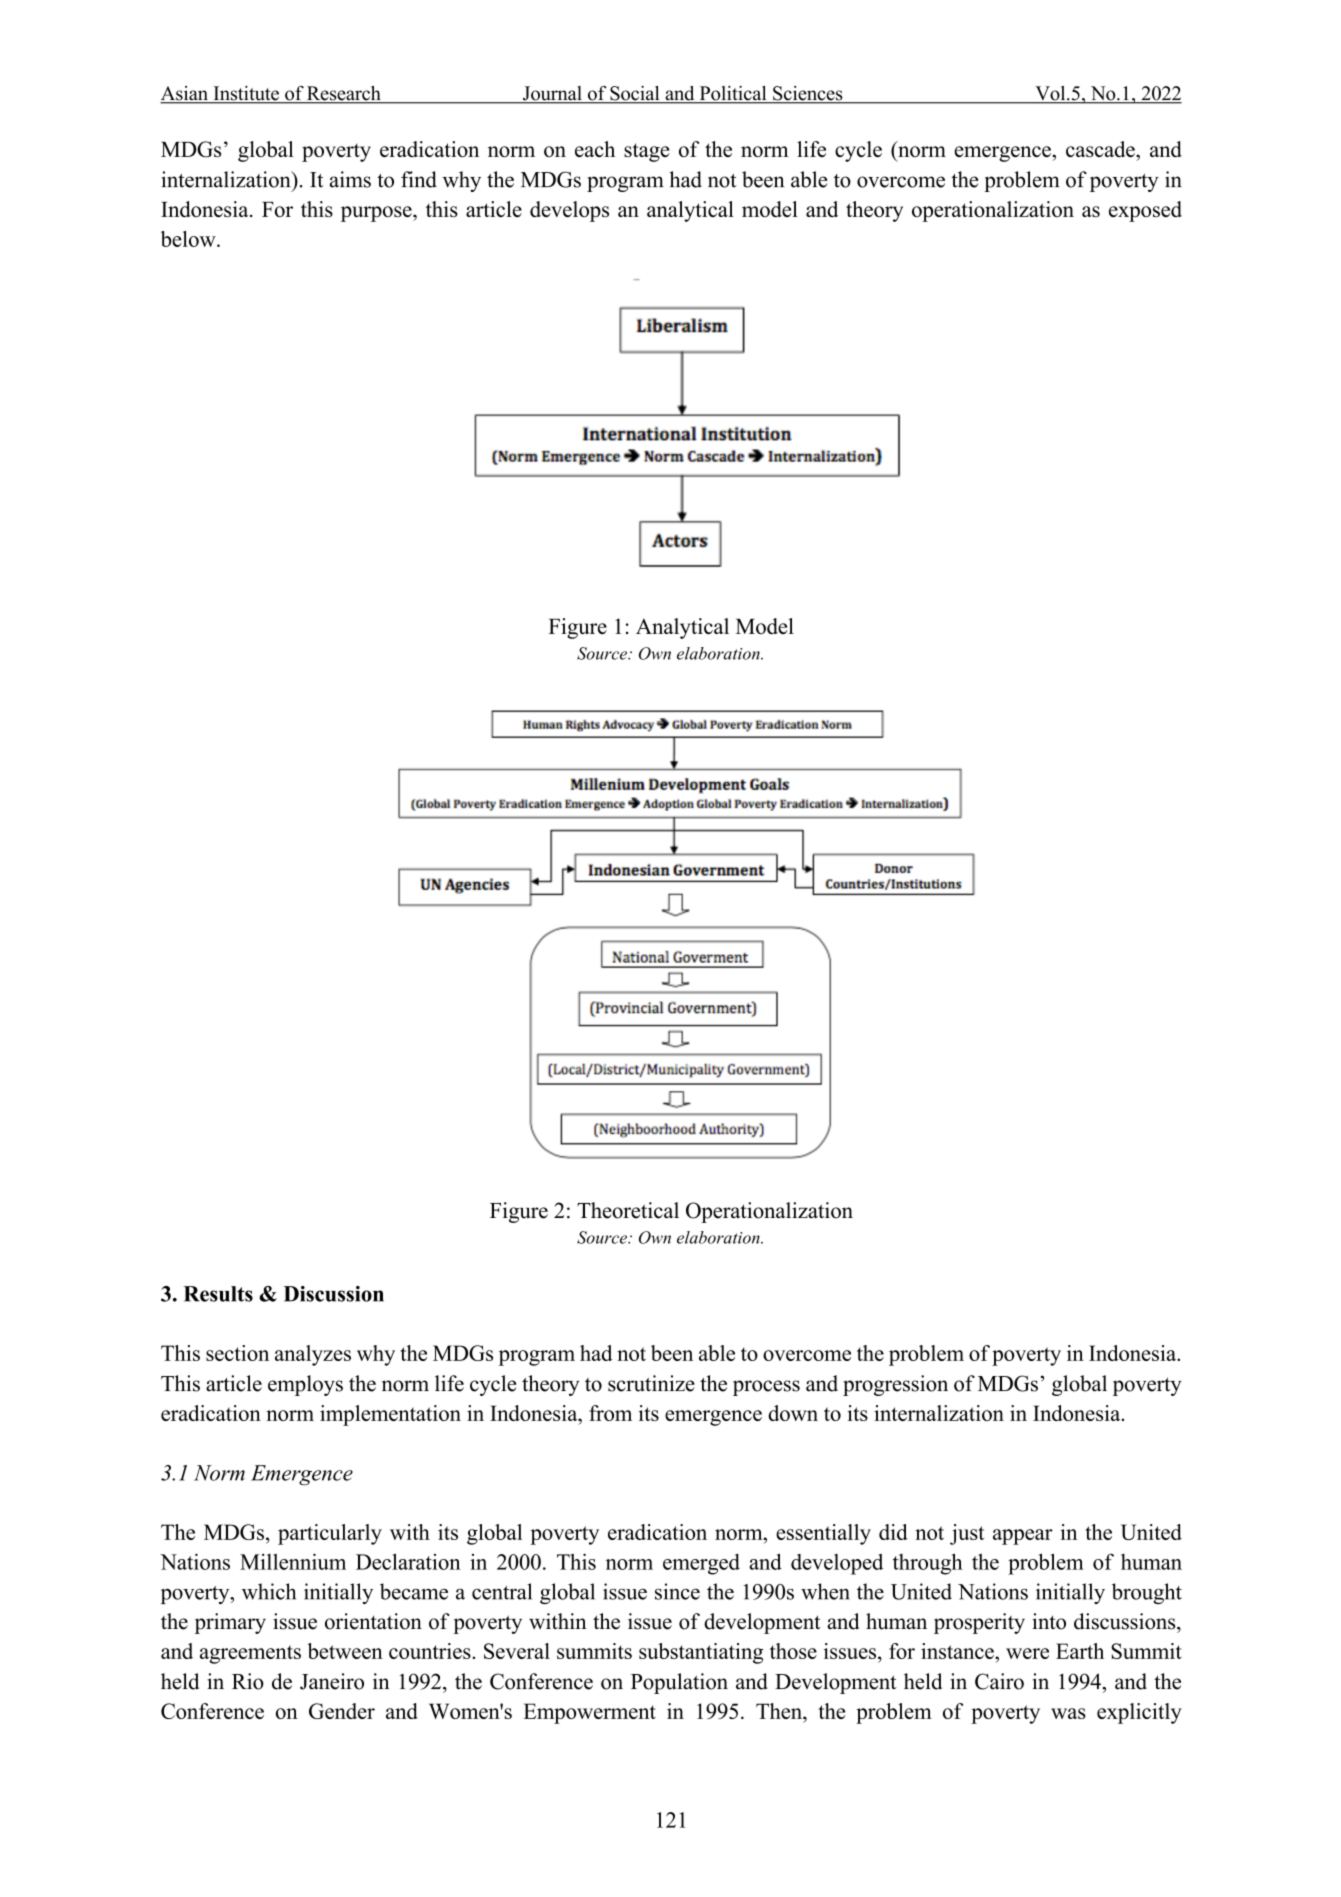 This page has height=1897, width=1341. What do you see at coordinates (332, 1681) in the page?
I see `Janeiro` at bounding box center [332, 1681].
